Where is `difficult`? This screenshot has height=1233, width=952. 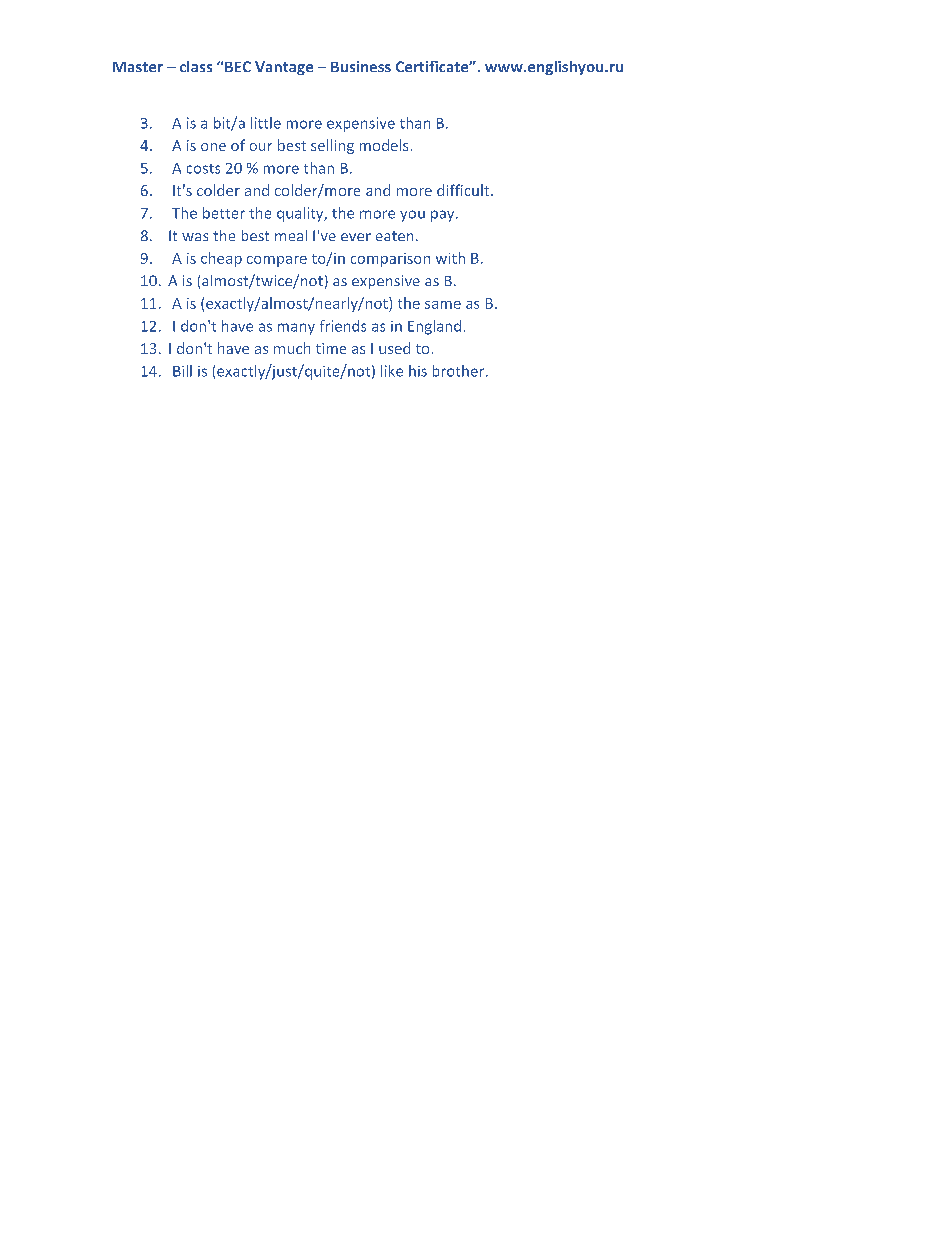 difficult is located at coordinates (464, 190).
